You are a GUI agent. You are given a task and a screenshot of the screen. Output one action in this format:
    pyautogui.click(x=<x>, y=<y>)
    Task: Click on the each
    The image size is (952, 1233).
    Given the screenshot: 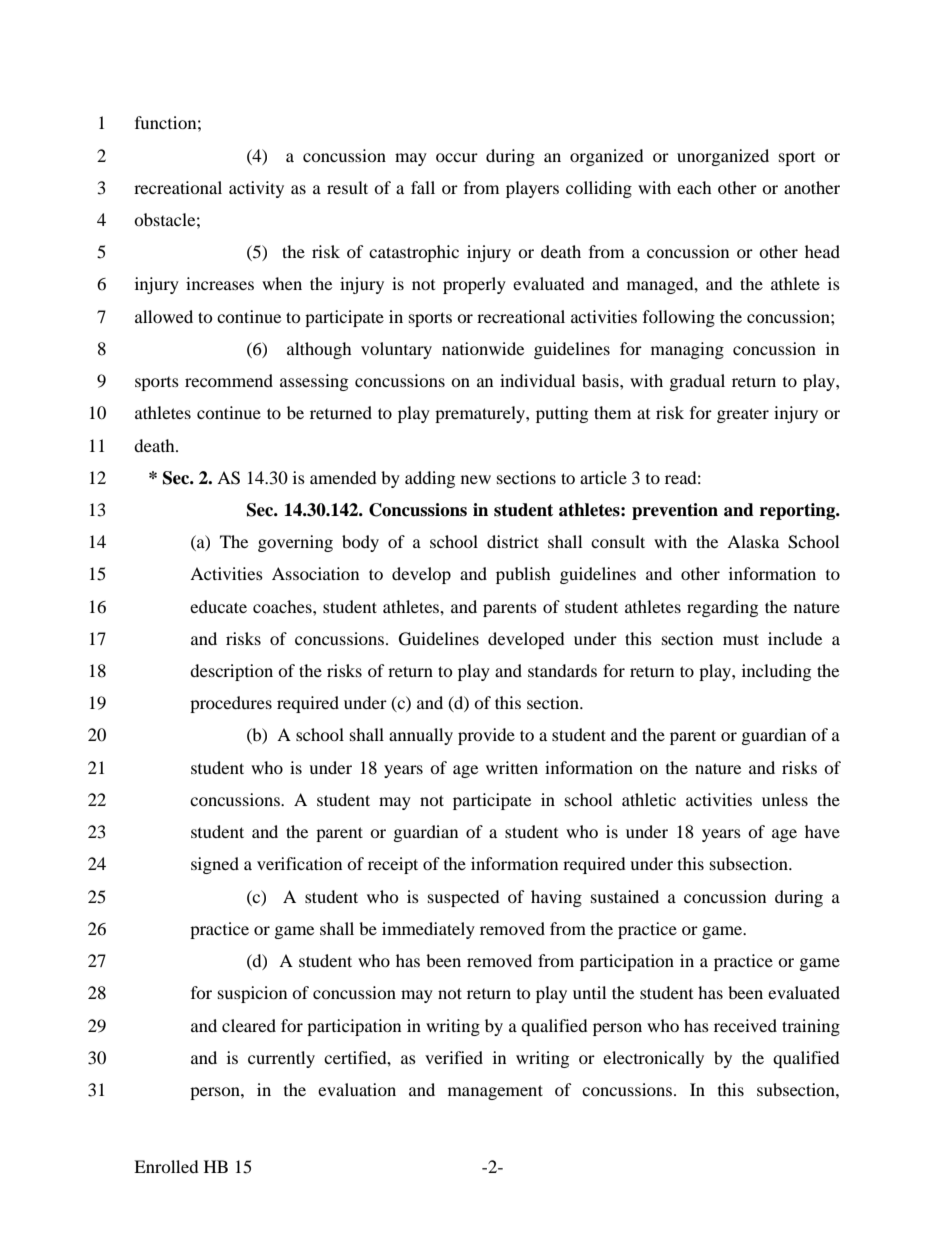 What is the action you would take?
    pyautogui.click(x=694, y=187)
